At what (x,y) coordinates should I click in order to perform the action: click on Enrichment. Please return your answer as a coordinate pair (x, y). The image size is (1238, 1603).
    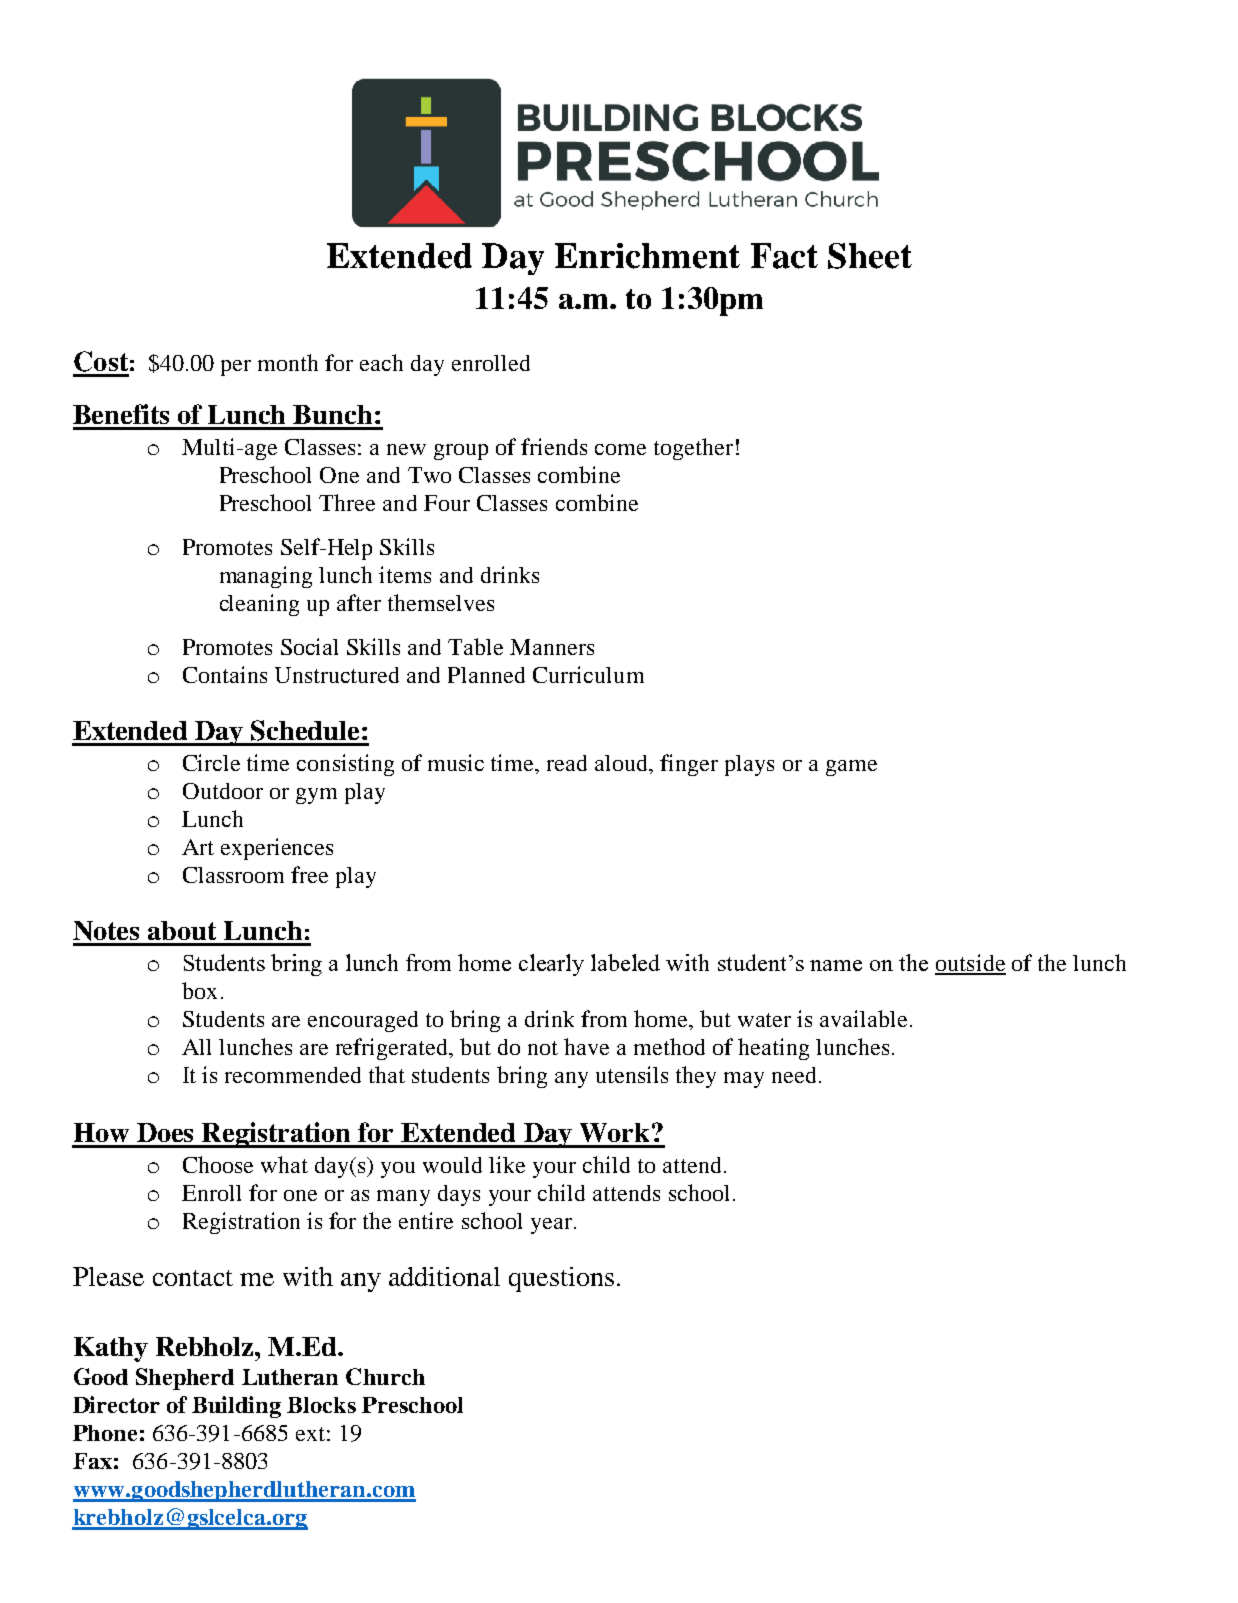
    Looking at the image, I should click on (647, 256).
